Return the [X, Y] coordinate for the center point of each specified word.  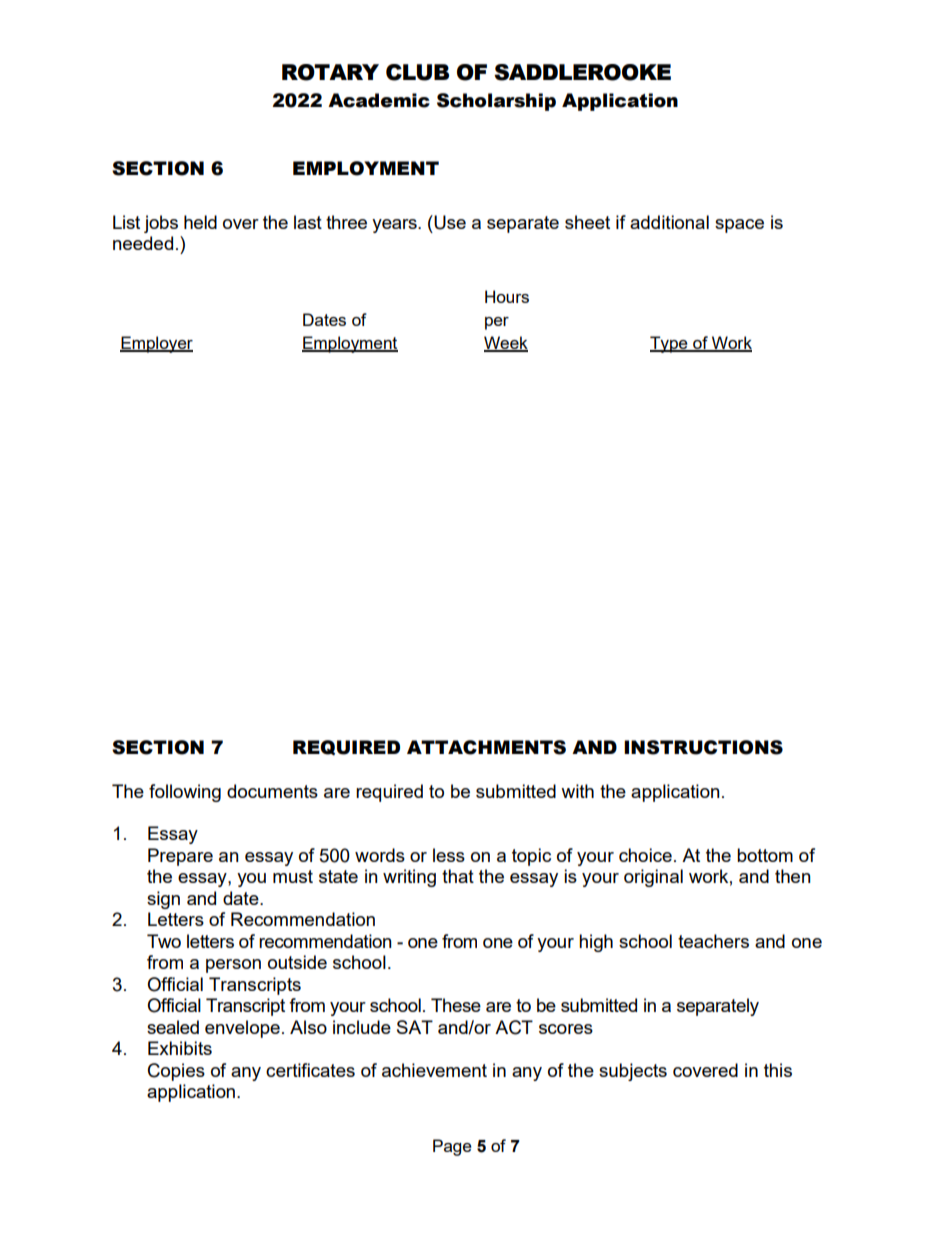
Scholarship [496, 102]
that [458, 876]
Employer [156, 344]
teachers [713, 941]
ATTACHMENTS [486, 747]
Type [670, 344]
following [185, 793]
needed [143, 243]
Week [506, 343]
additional [669, 222]
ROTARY [330, 72]
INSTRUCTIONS [703, 747]
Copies [176, 1072]
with [577, 791]
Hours [507, 296]
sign [163, 900]
